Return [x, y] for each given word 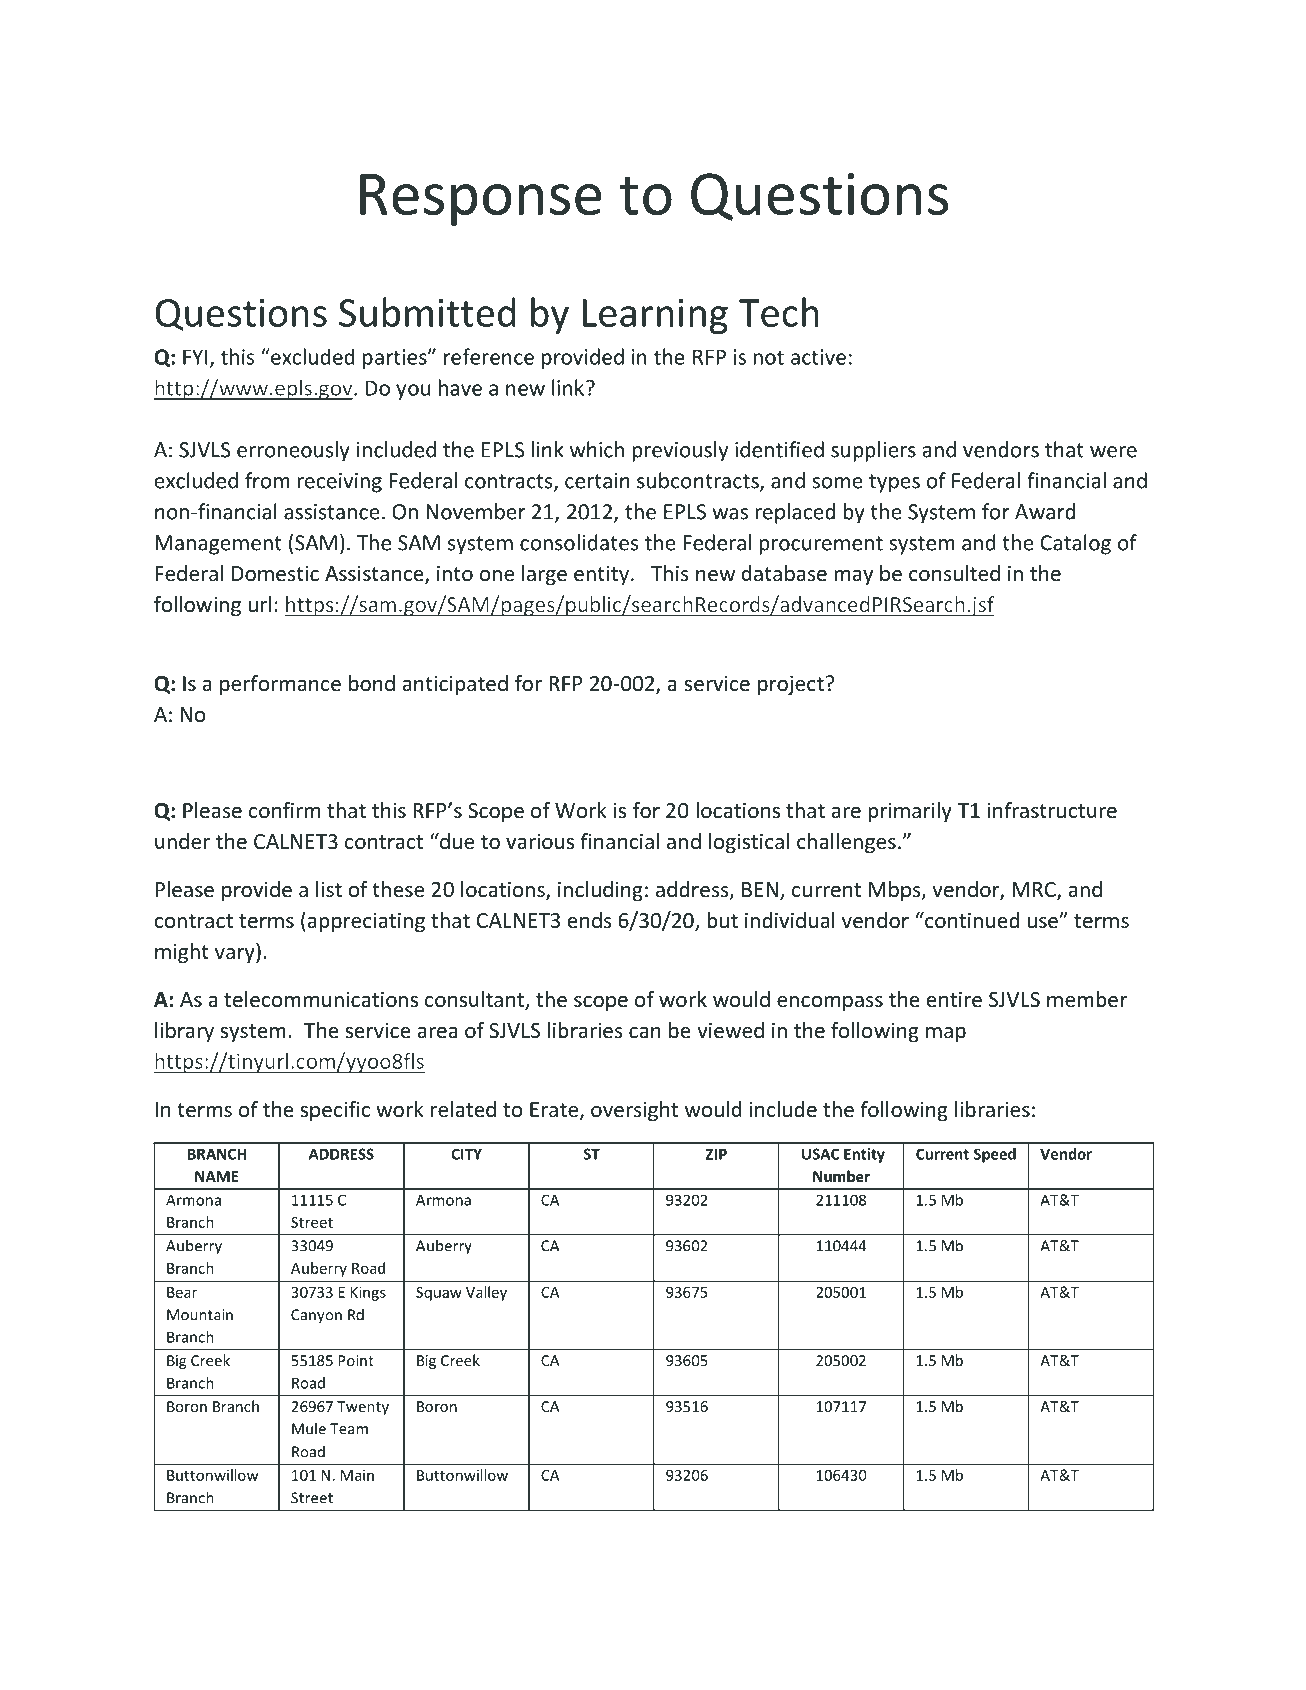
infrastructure [1052, 810]
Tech [779, 312]
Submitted [427, 312]
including [600, 891]
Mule [309, 1428]
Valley [486, 1293]
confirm [284, 810]
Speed [995, 1155]
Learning [655, 316]
